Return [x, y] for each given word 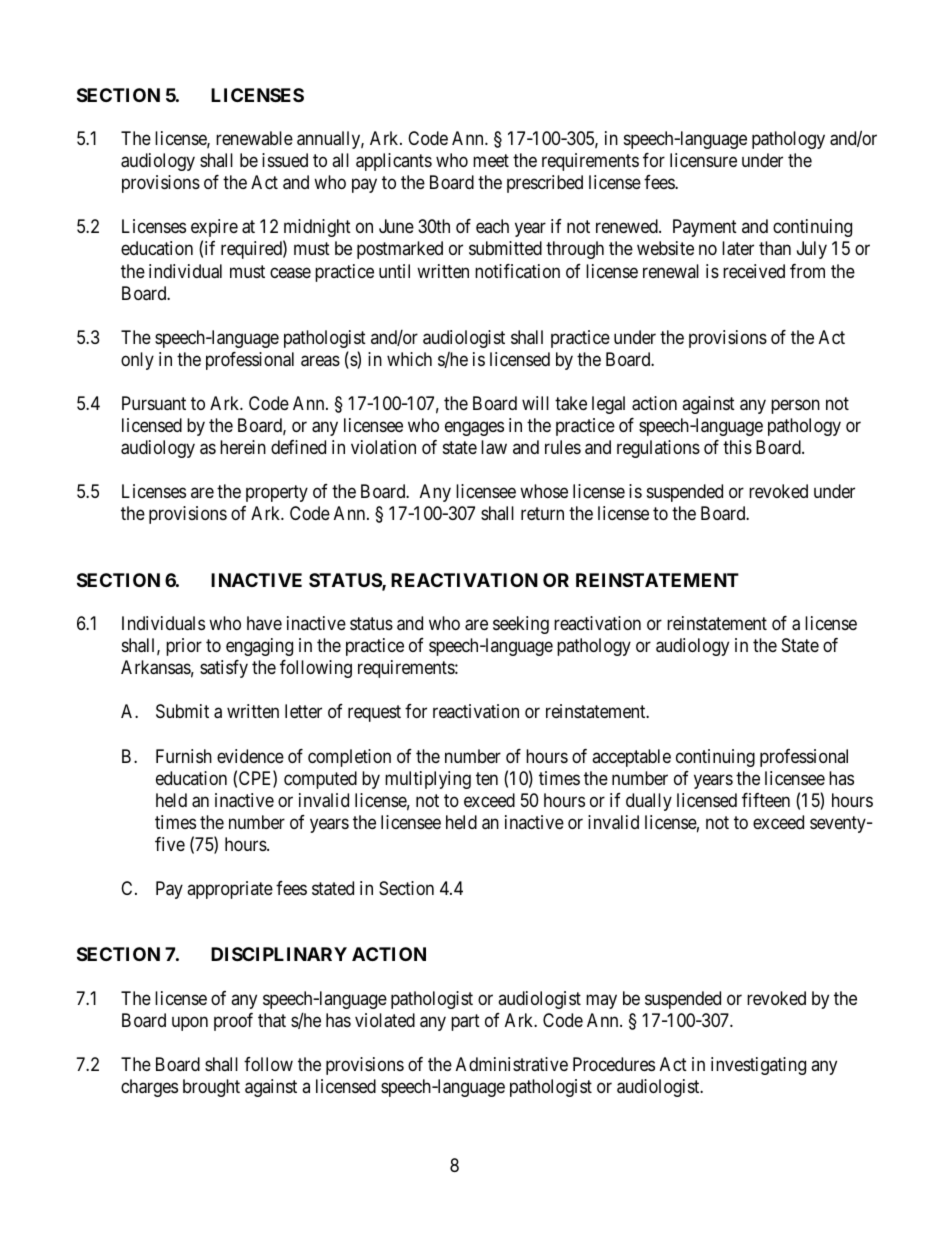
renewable [254, 138]
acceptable [631, 758]
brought [211, 1088]
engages [474, 428]
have [264, 623]
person [795, 406]
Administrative [512, 1064]
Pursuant [154, 403]
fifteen [766, 800]
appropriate [230, 890]
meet [491, 161]
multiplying [428, 780]
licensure [703, 160]
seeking [521, 625]
